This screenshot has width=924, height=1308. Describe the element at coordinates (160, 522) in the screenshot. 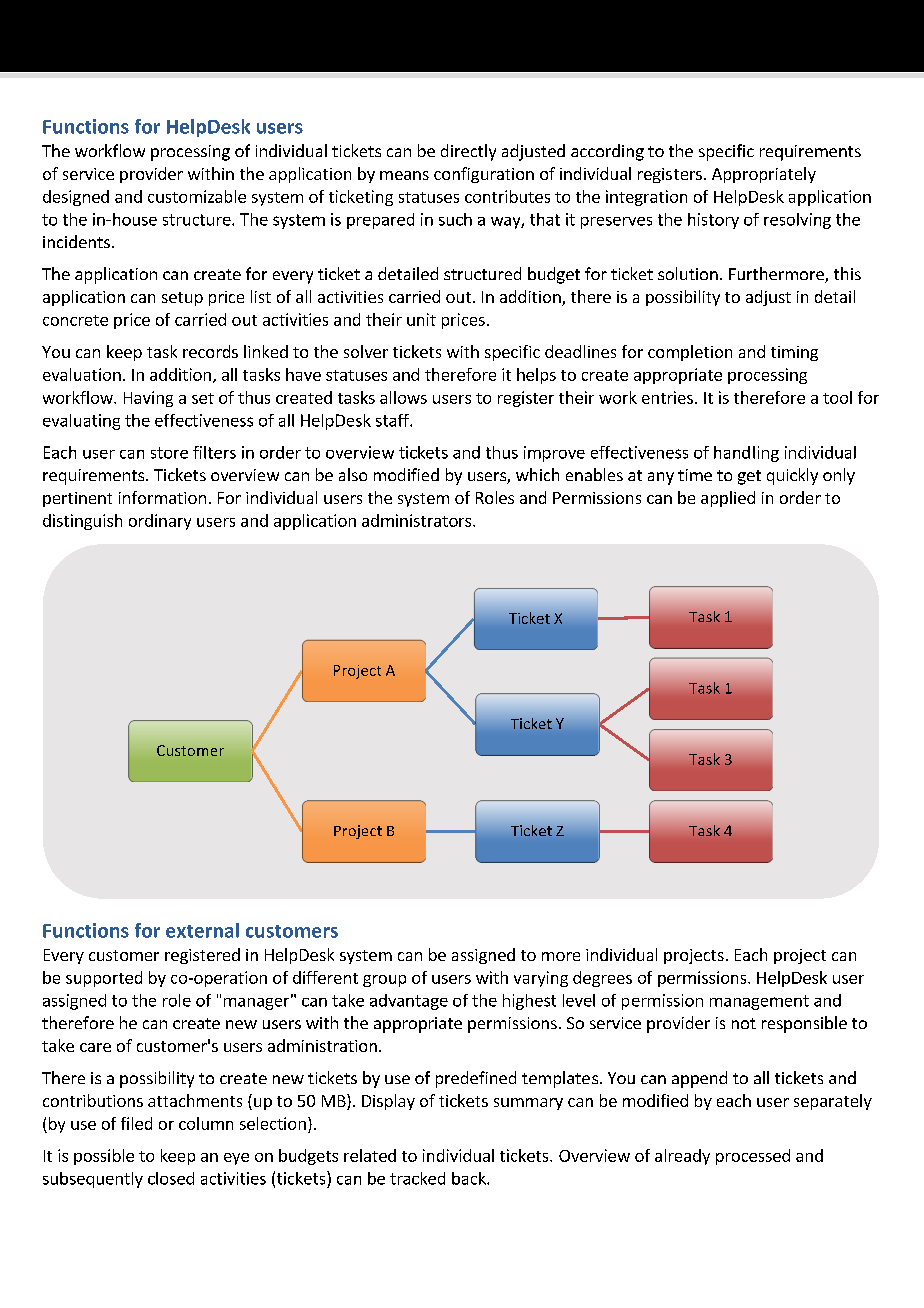

I see `ordinary` at that location.
